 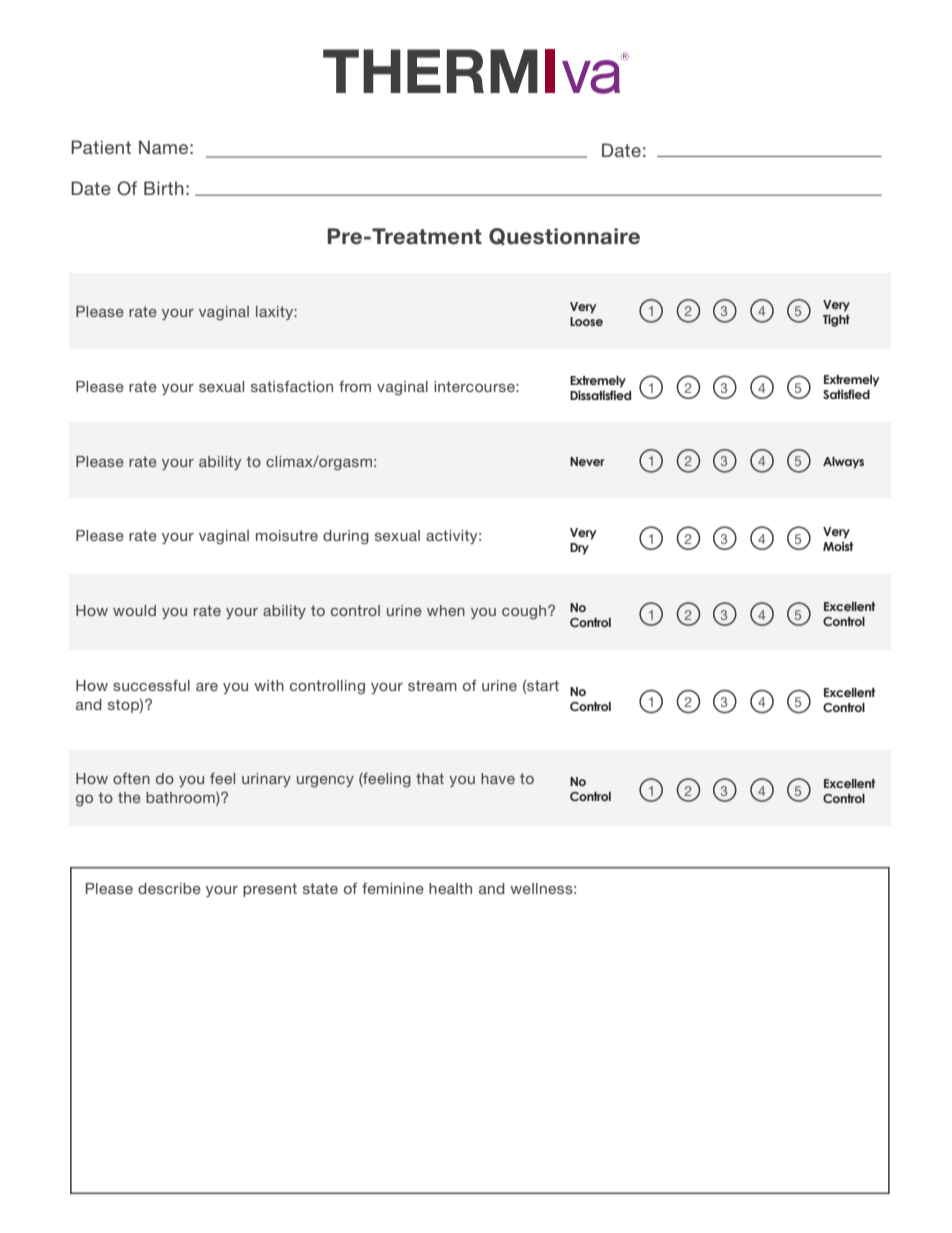 What do you see at coordinates (498, 778) in the document?
I see `have` at bounding box center [498, 778].
